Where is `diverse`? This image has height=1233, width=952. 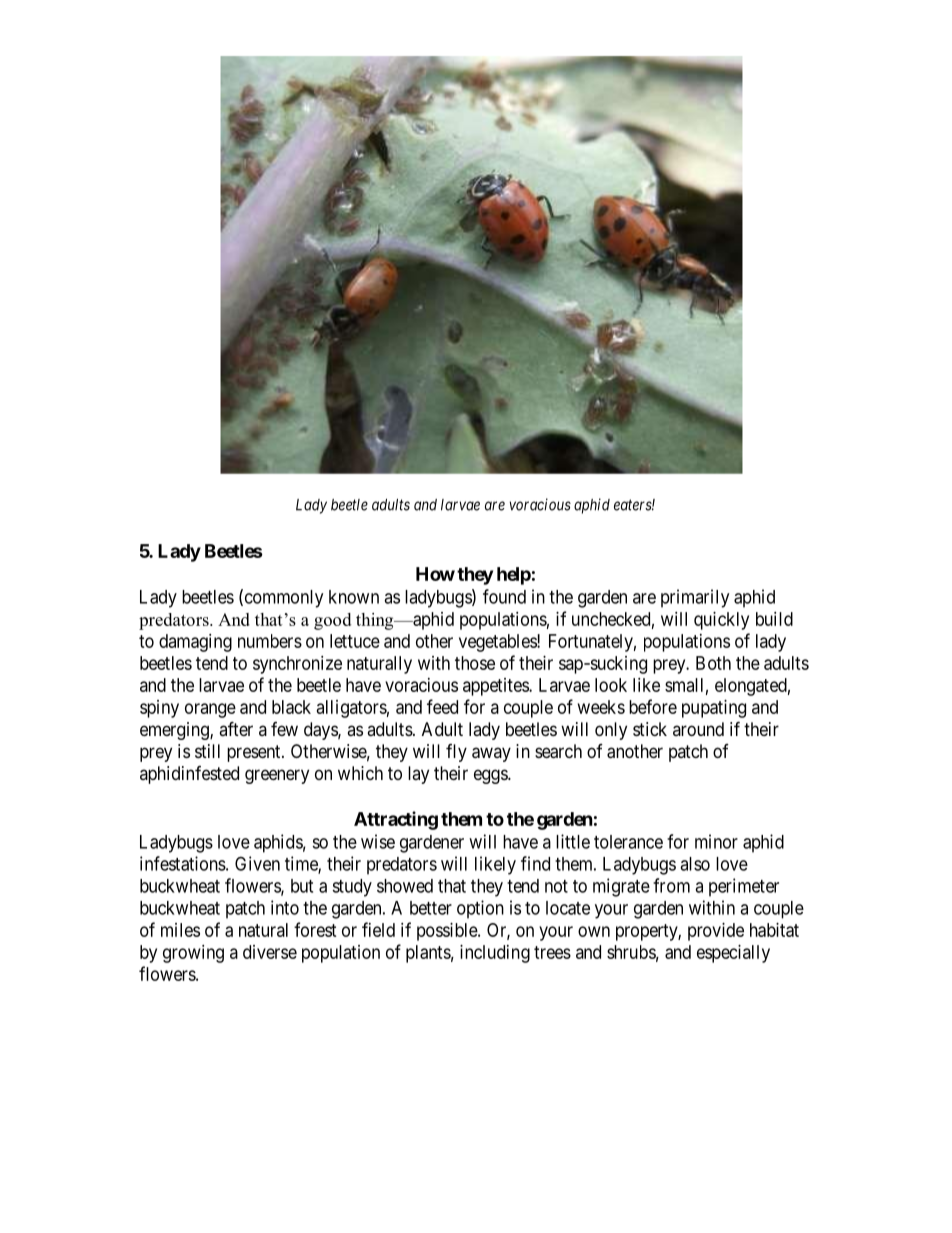
diverse is located at coordinates (270, 952).
